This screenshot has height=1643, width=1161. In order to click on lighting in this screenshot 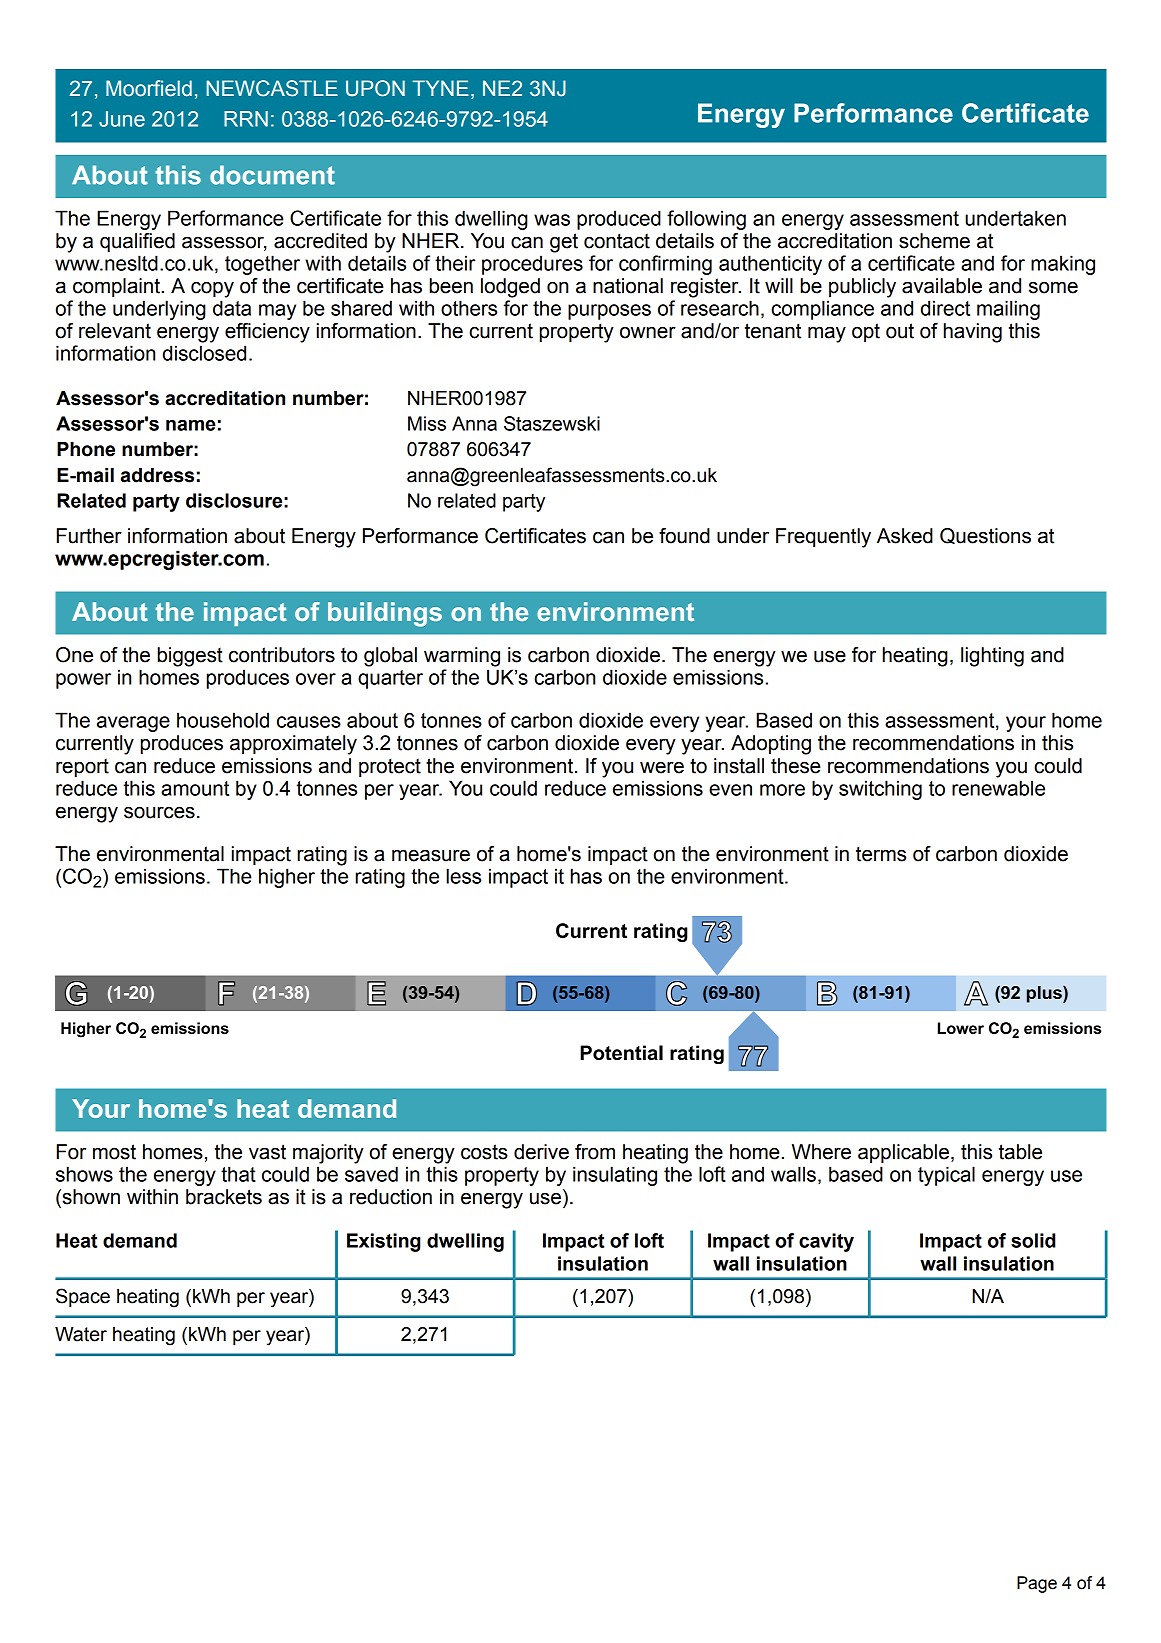, I will do `click(992, 657)`.
